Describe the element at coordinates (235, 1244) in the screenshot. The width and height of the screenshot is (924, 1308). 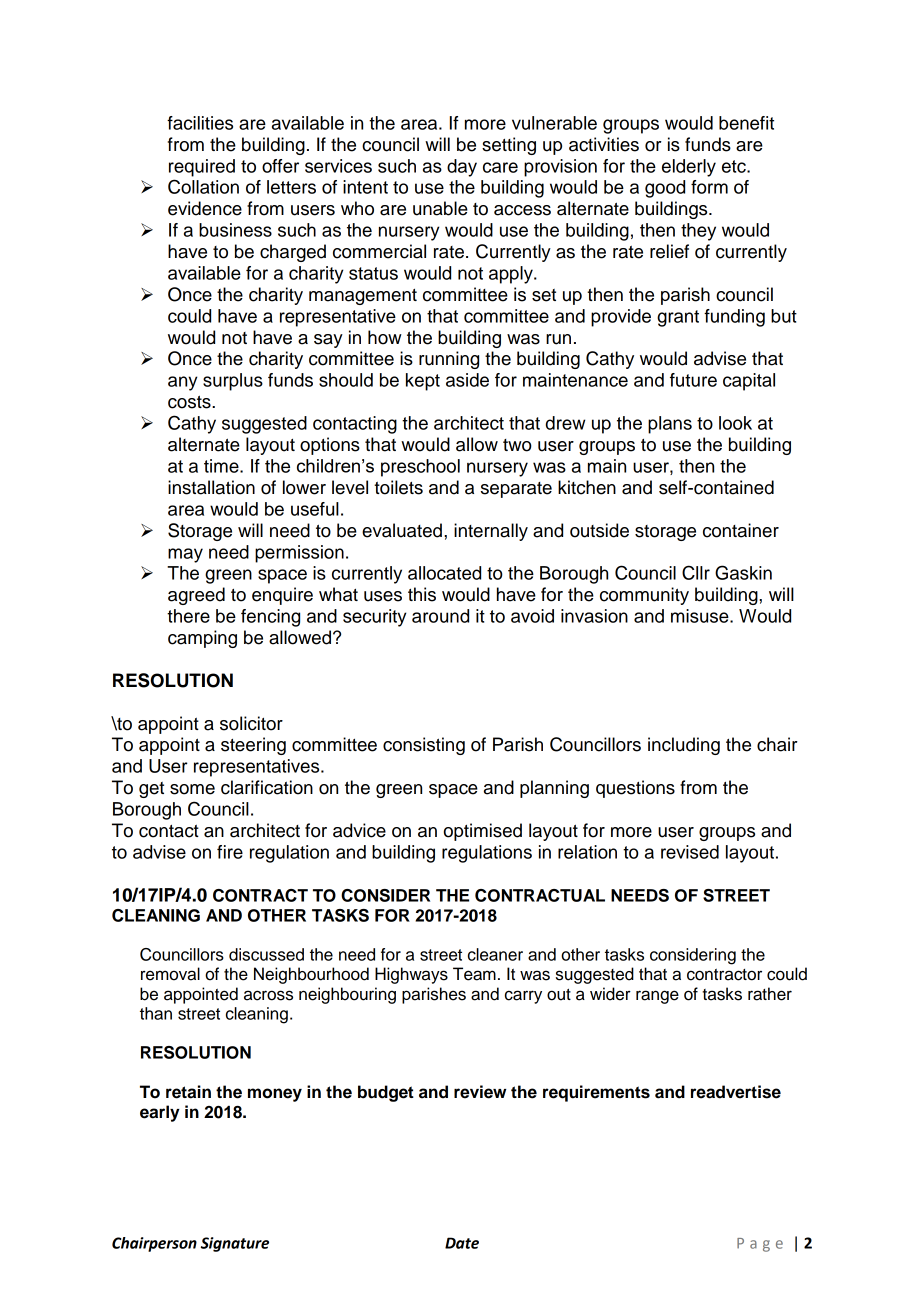
I see `Signature` at that location.
